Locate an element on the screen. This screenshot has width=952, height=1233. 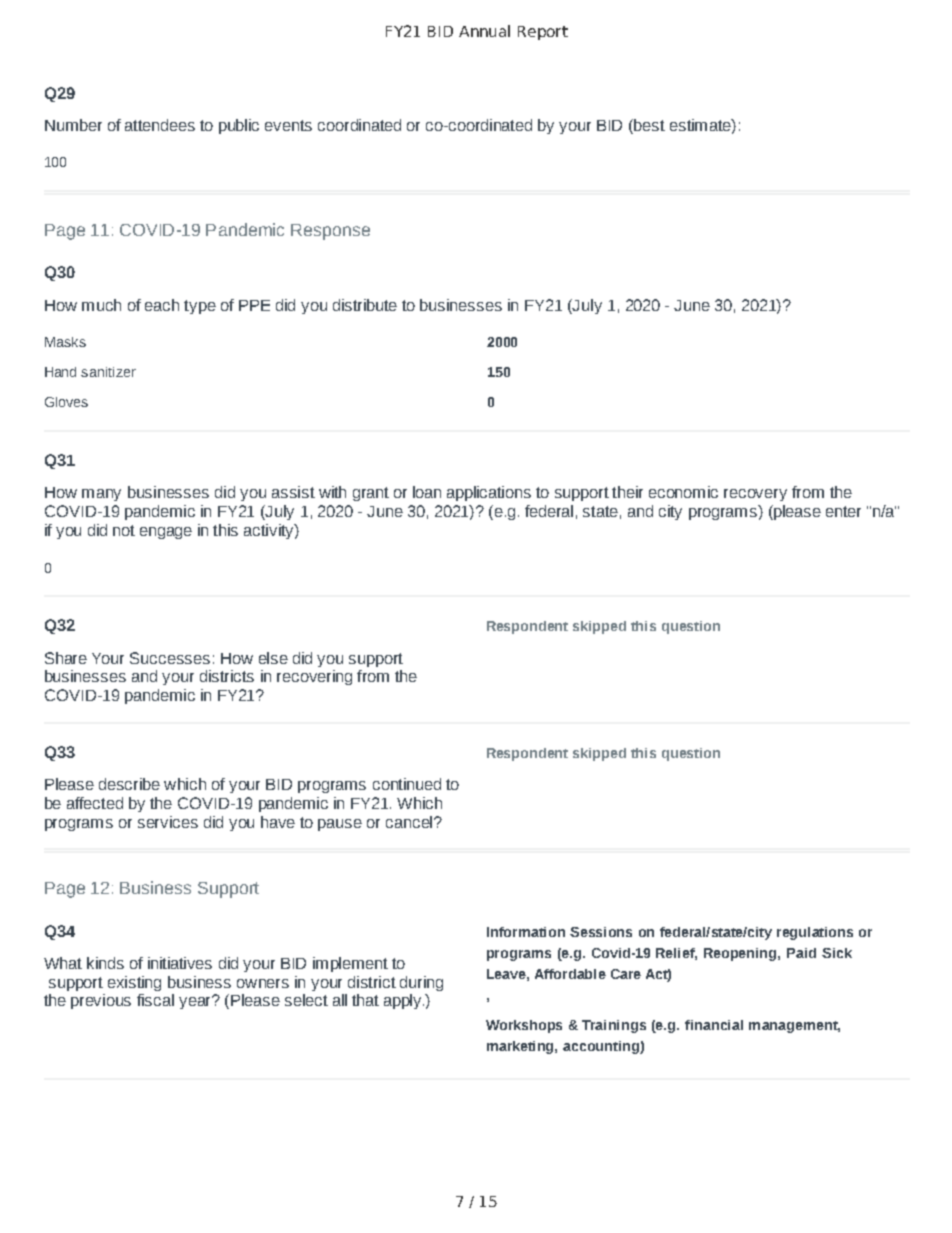
fiscal is located at coordinates (155, 1000).
